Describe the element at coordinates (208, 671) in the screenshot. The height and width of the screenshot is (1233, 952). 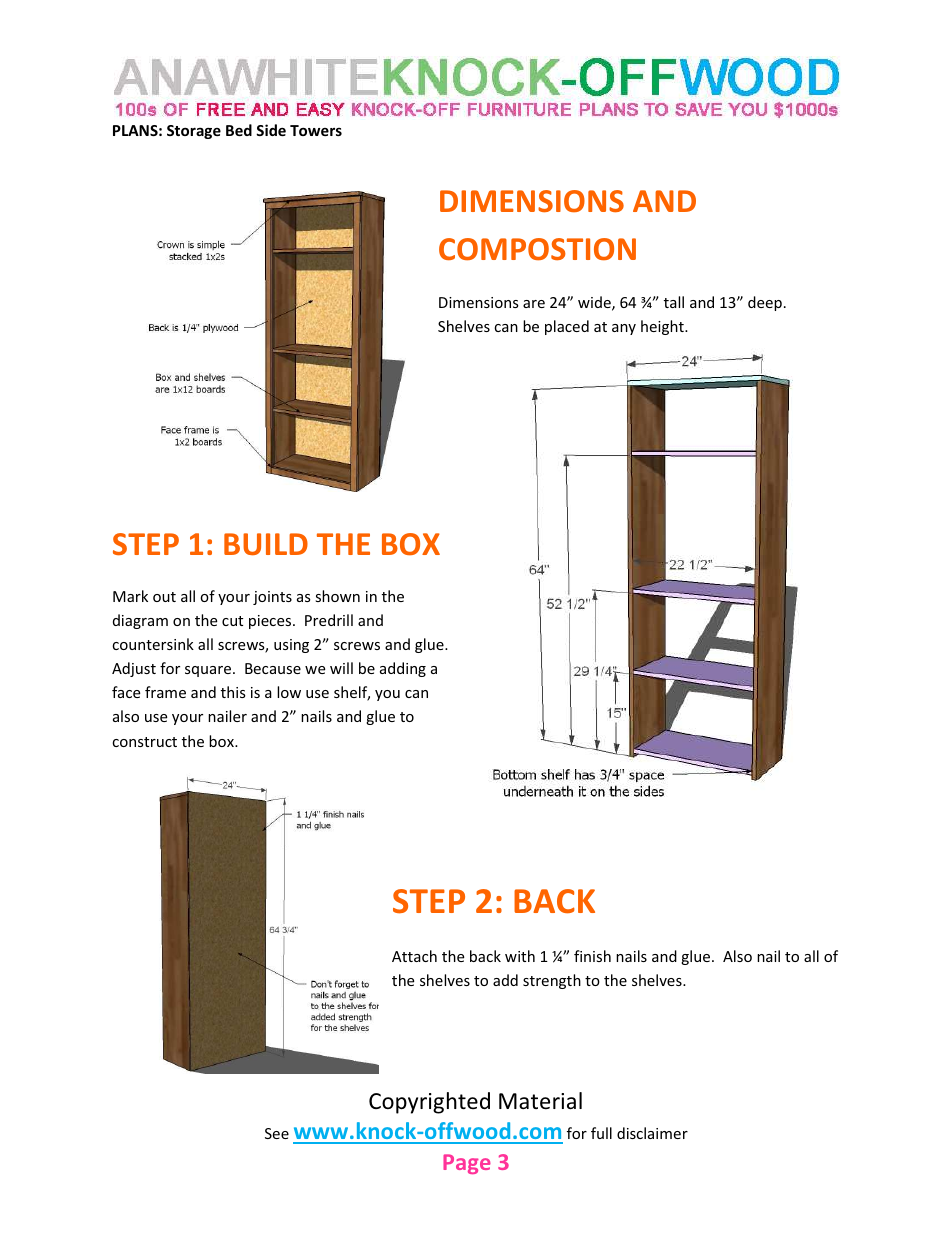
I see `square` at that location.
